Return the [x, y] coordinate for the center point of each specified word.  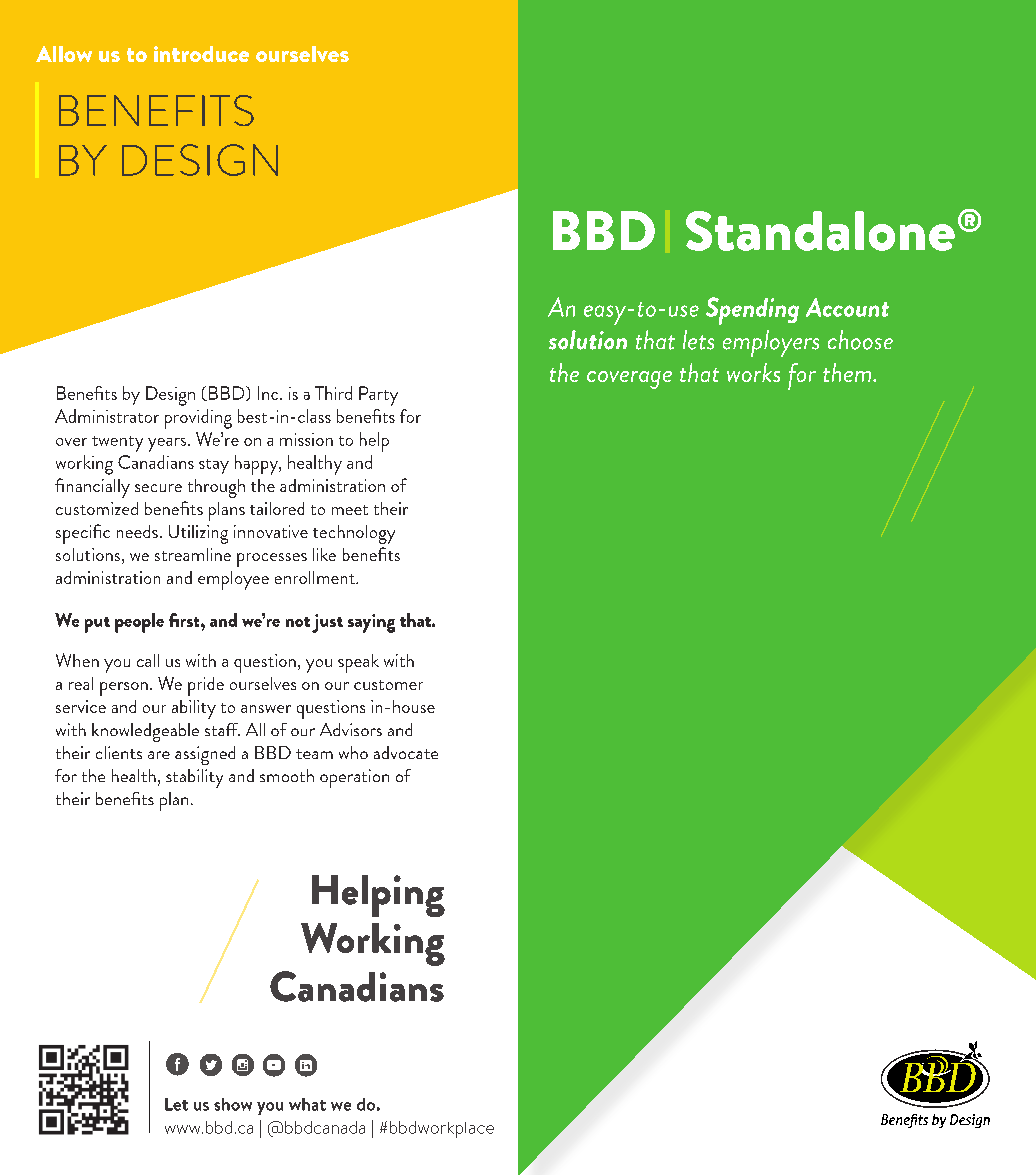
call [148, 660]
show [233, 1104]
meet [350, 510]
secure [158, 488]
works [753, 372]
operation [354, 778]
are [159, 755]
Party [378, 396]
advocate [406, 752]
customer [388, 685]
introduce [201, 54]
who [353, 752]
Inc [269, 393]
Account [847, 307]
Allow [64, 54]
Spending [752, 311]
